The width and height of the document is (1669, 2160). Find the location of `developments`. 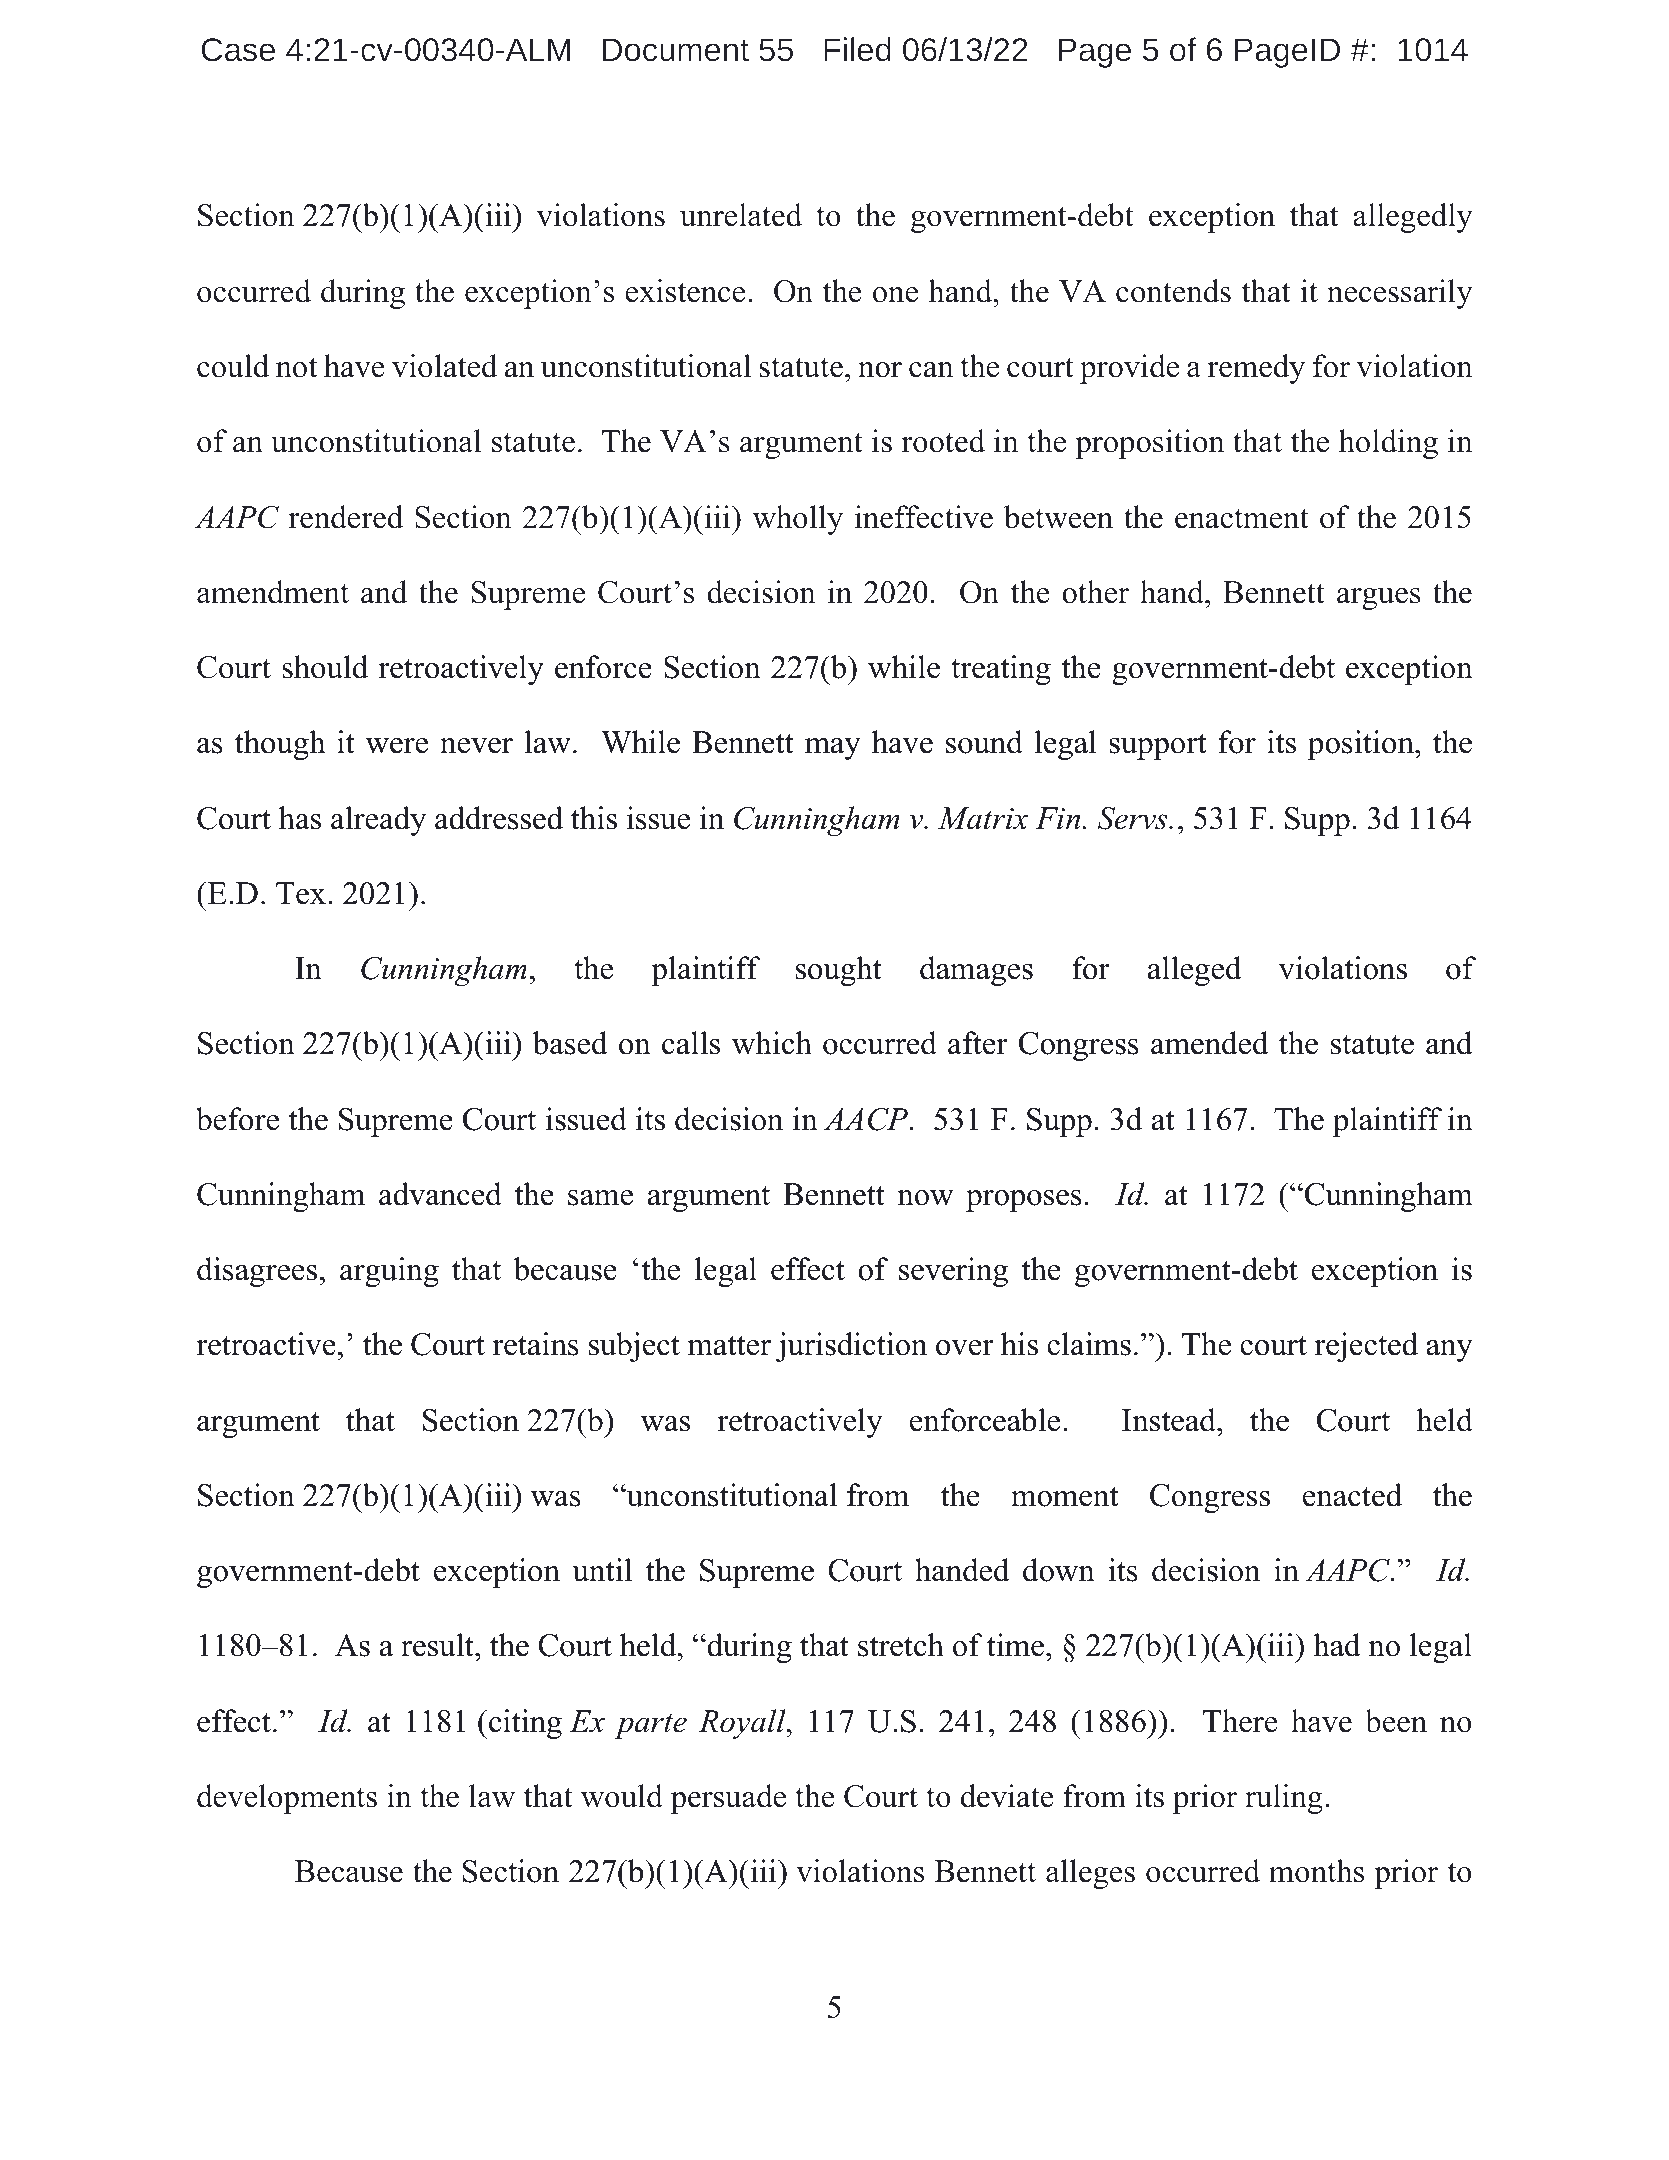

developments is located at coordinates (287, 1799).
